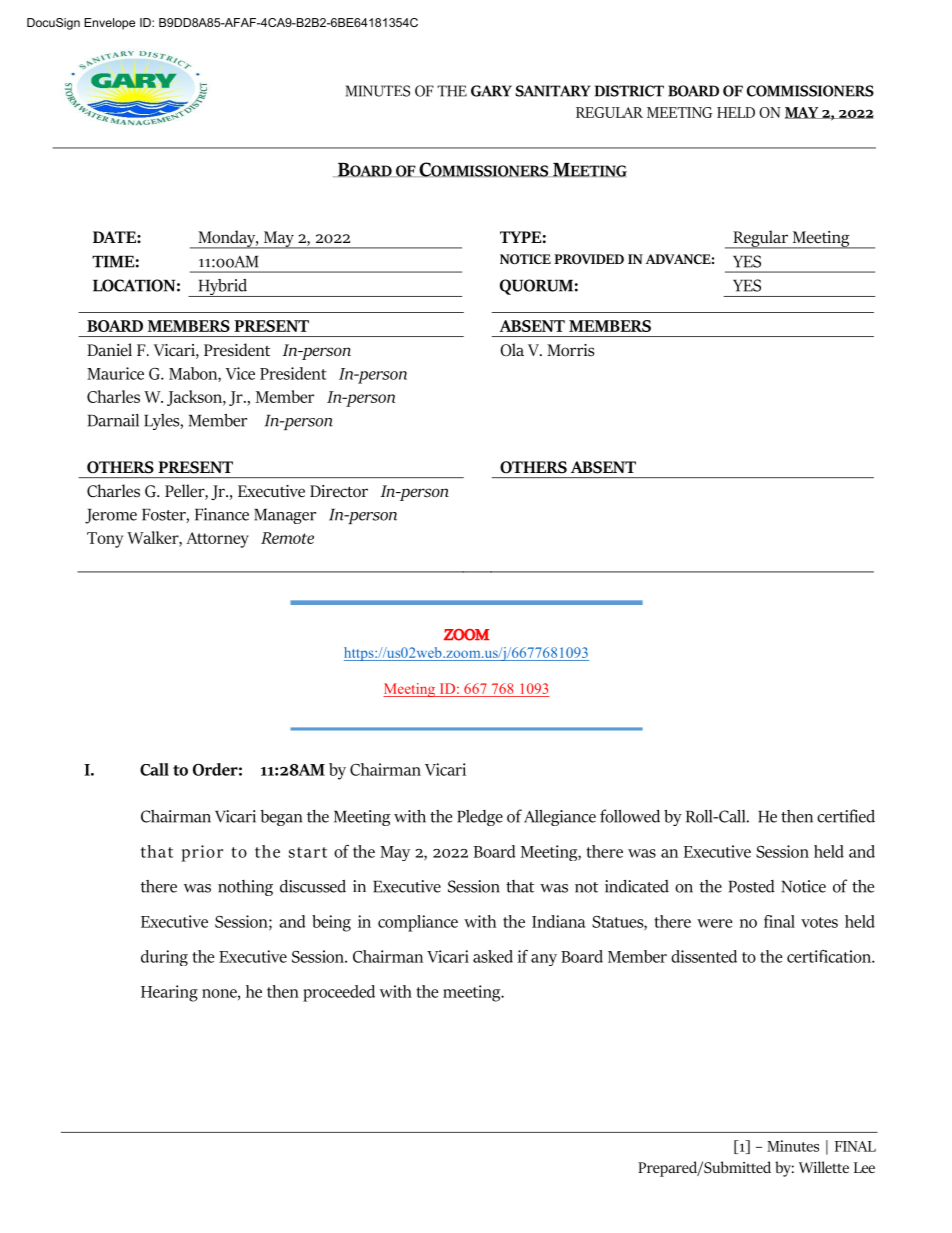 This screenshot has height=1233, width=952. Describe the element at coordinates (339, 993) in the screenshot. I see `proceeded` at that location.
